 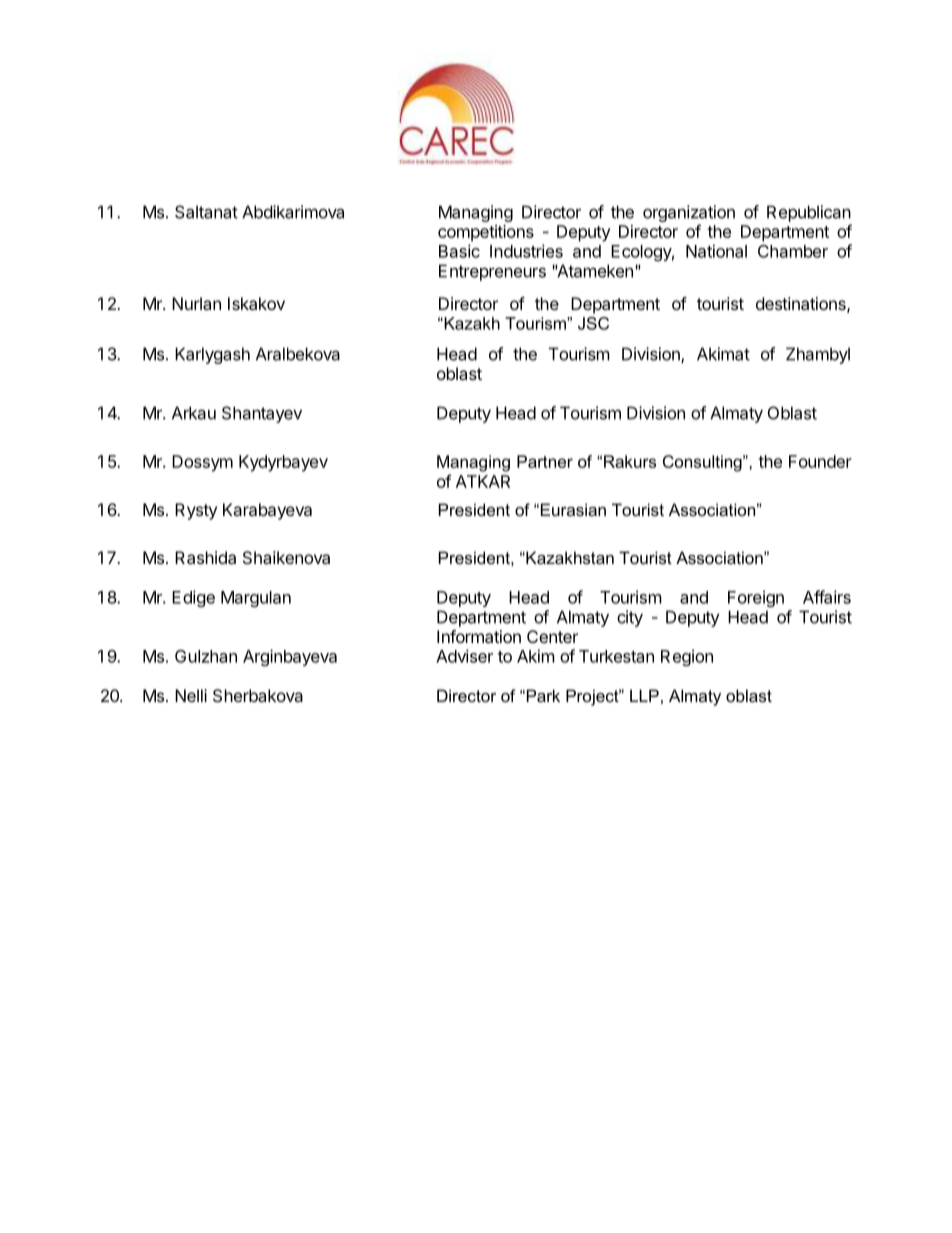 What do you see at coordinates (809, 213) in the page?
I see `Republican` at bounding box center [809, 213].
